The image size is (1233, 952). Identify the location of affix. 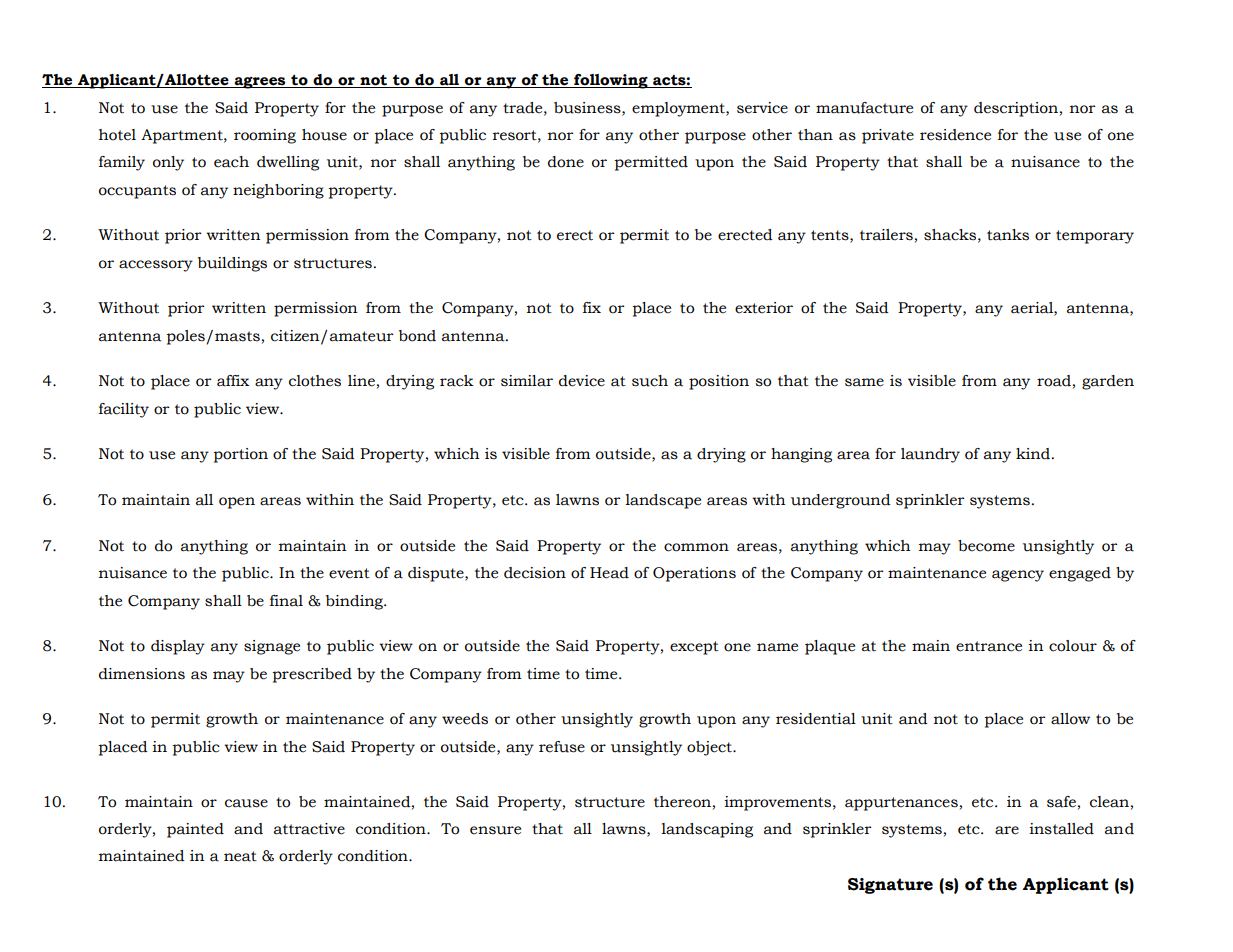
(233, 381).
